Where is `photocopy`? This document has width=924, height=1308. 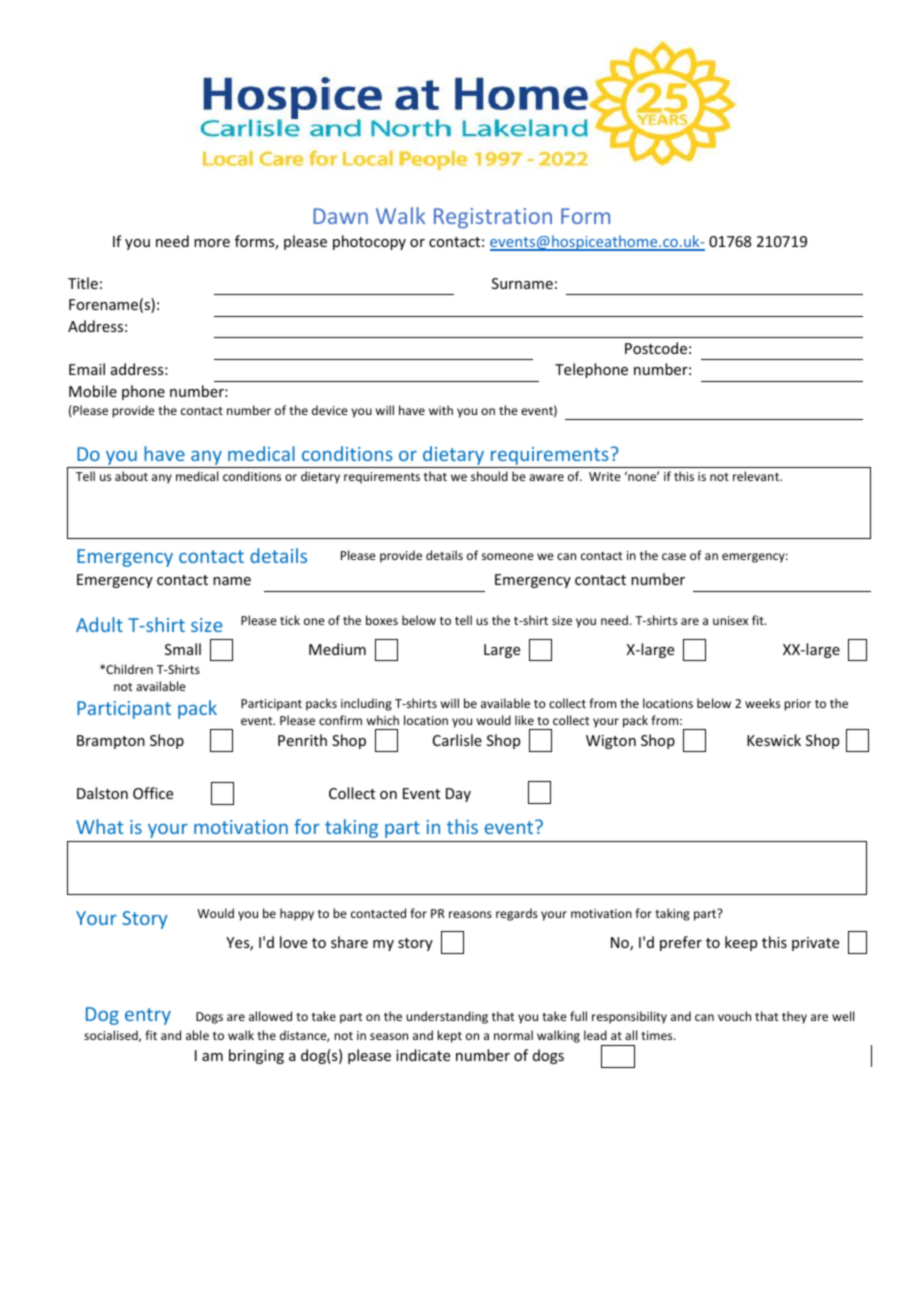
photocopy is located at coordinates (369, 242).
